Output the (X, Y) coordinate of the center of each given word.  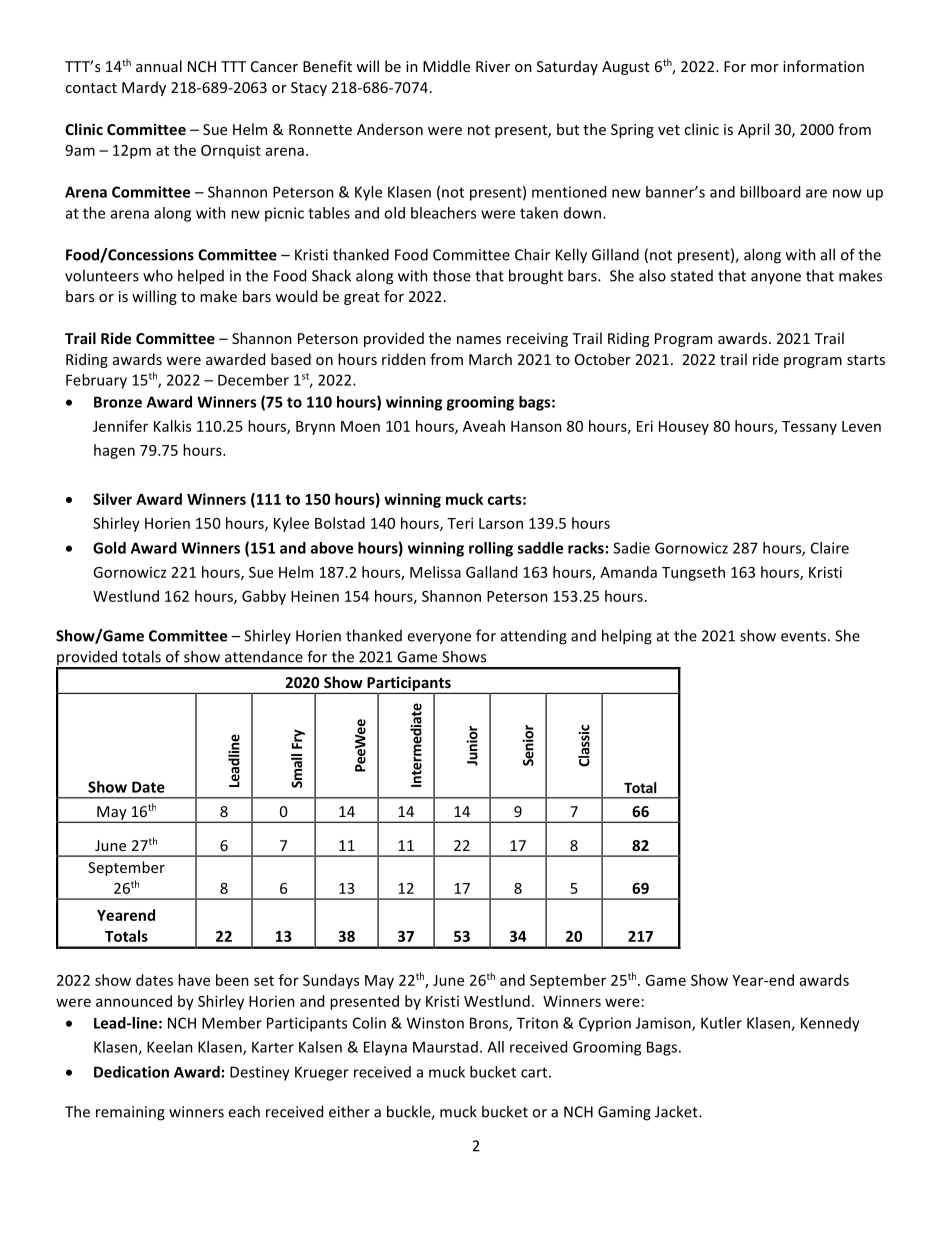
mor (765, 68)
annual (159, 66)
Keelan (170, 1047)
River (493, 66)
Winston (435, 1023)
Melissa (435, 572)
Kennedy (830, 1024)
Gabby (264, 597)
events (803, 636)
